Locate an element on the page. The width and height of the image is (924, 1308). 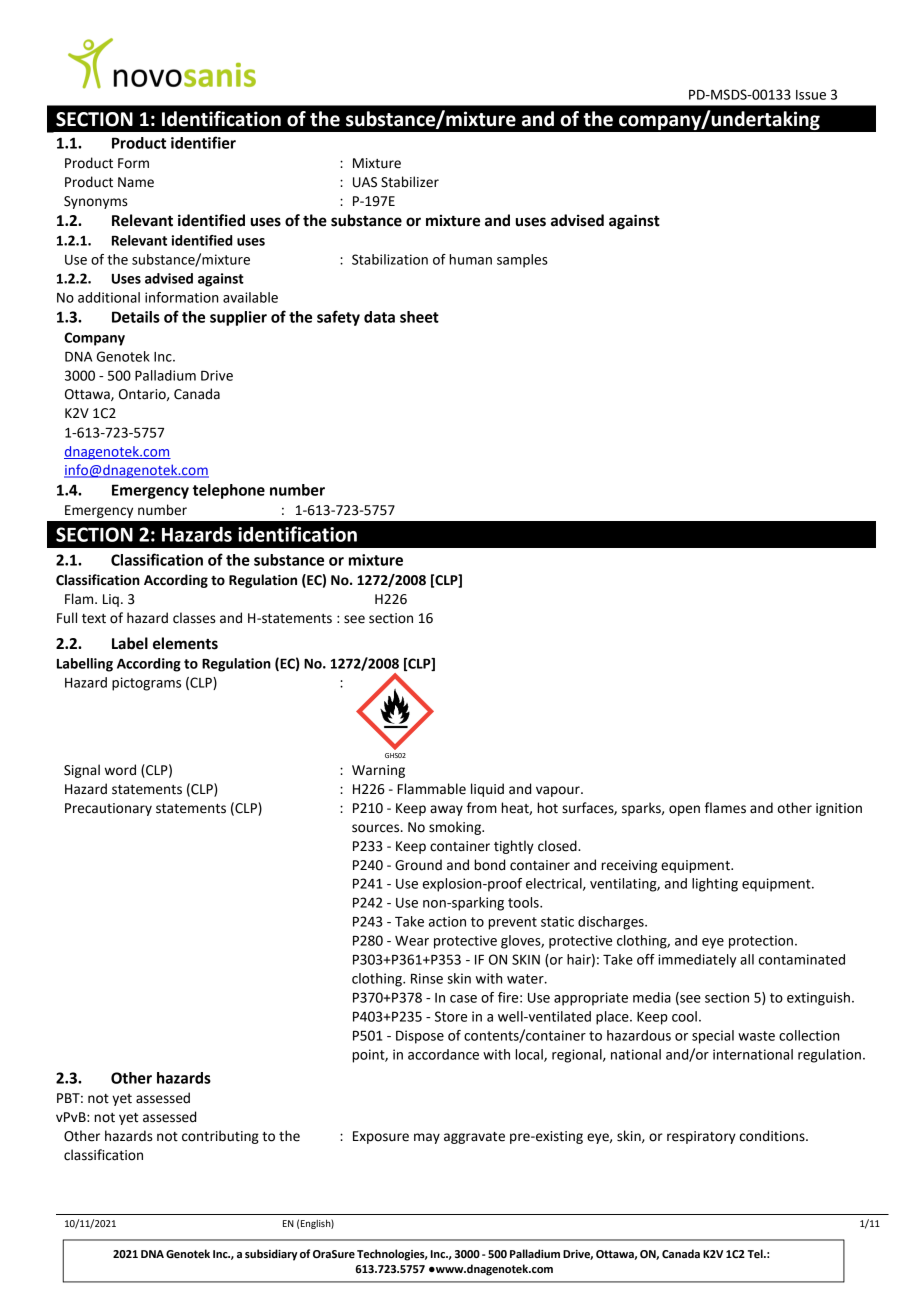
identifier is located at coordinates (203, 142).
